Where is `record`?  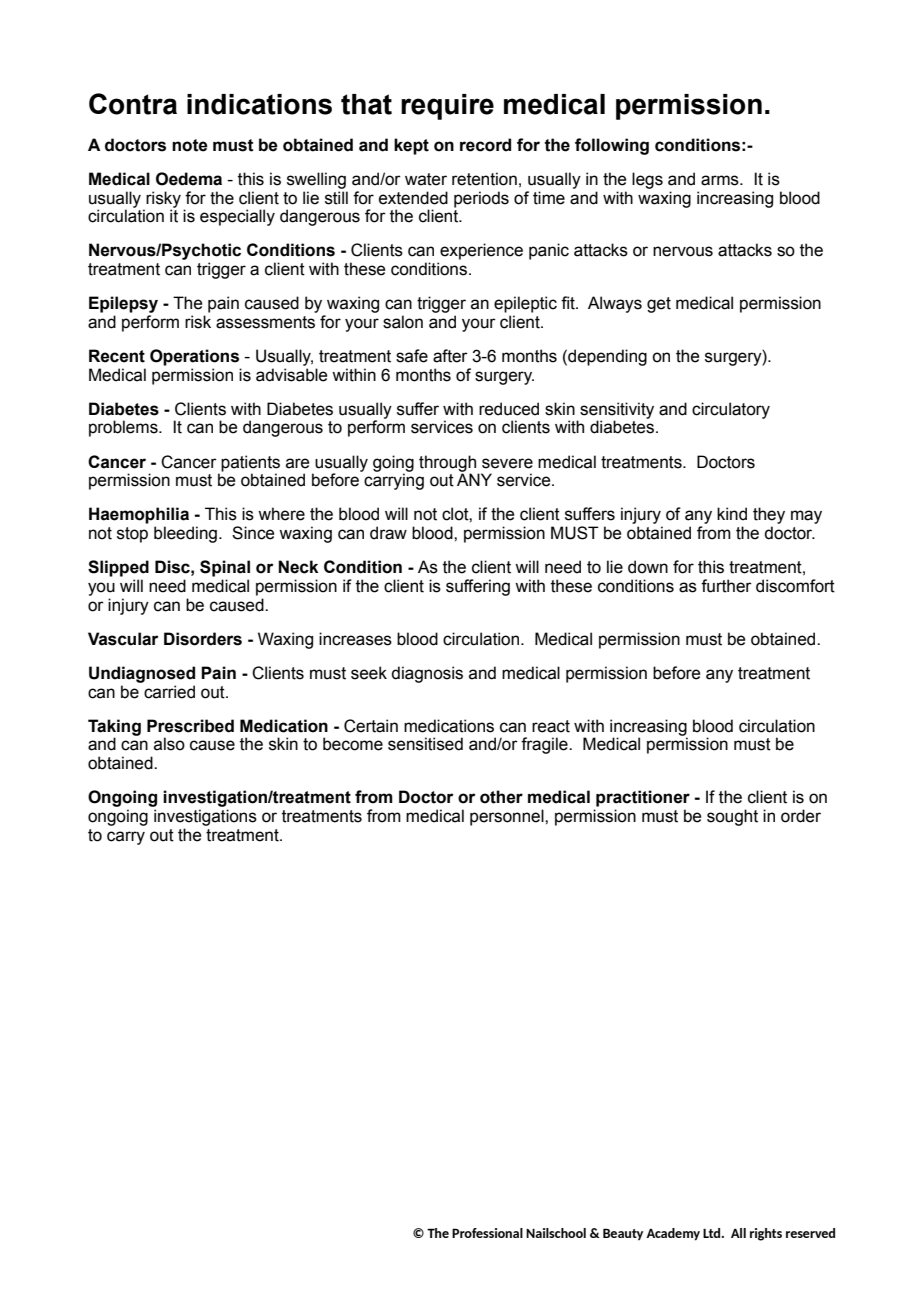
record is located at coordinates (485, 145).
